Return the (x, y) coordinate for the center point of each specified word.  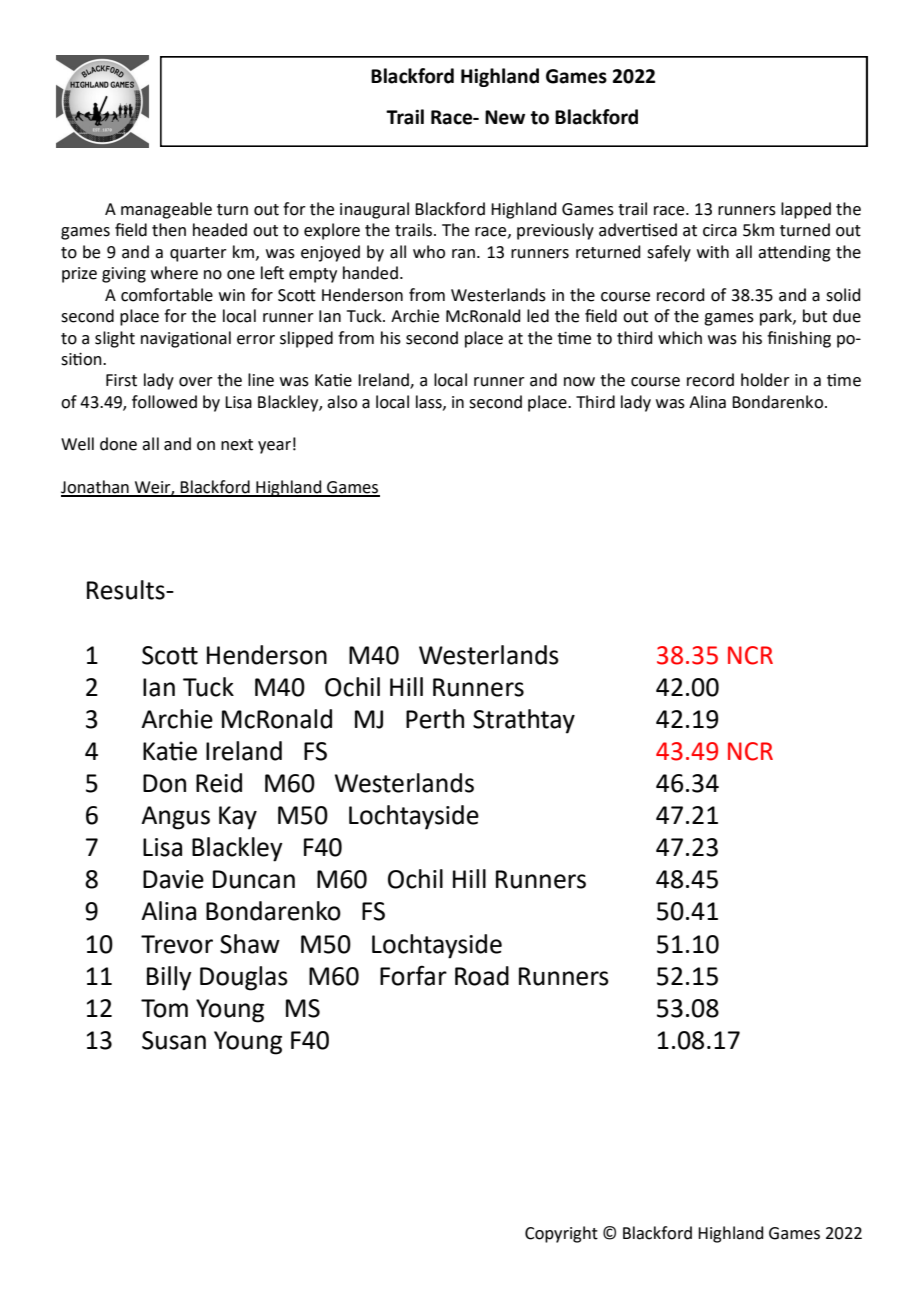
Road (482, 976)
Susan (174, 1040)
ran (463, 254)
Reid (219, 783)
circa (720, 230)
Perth (435, 719)
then (169, 230)
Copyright (561, 1234)
